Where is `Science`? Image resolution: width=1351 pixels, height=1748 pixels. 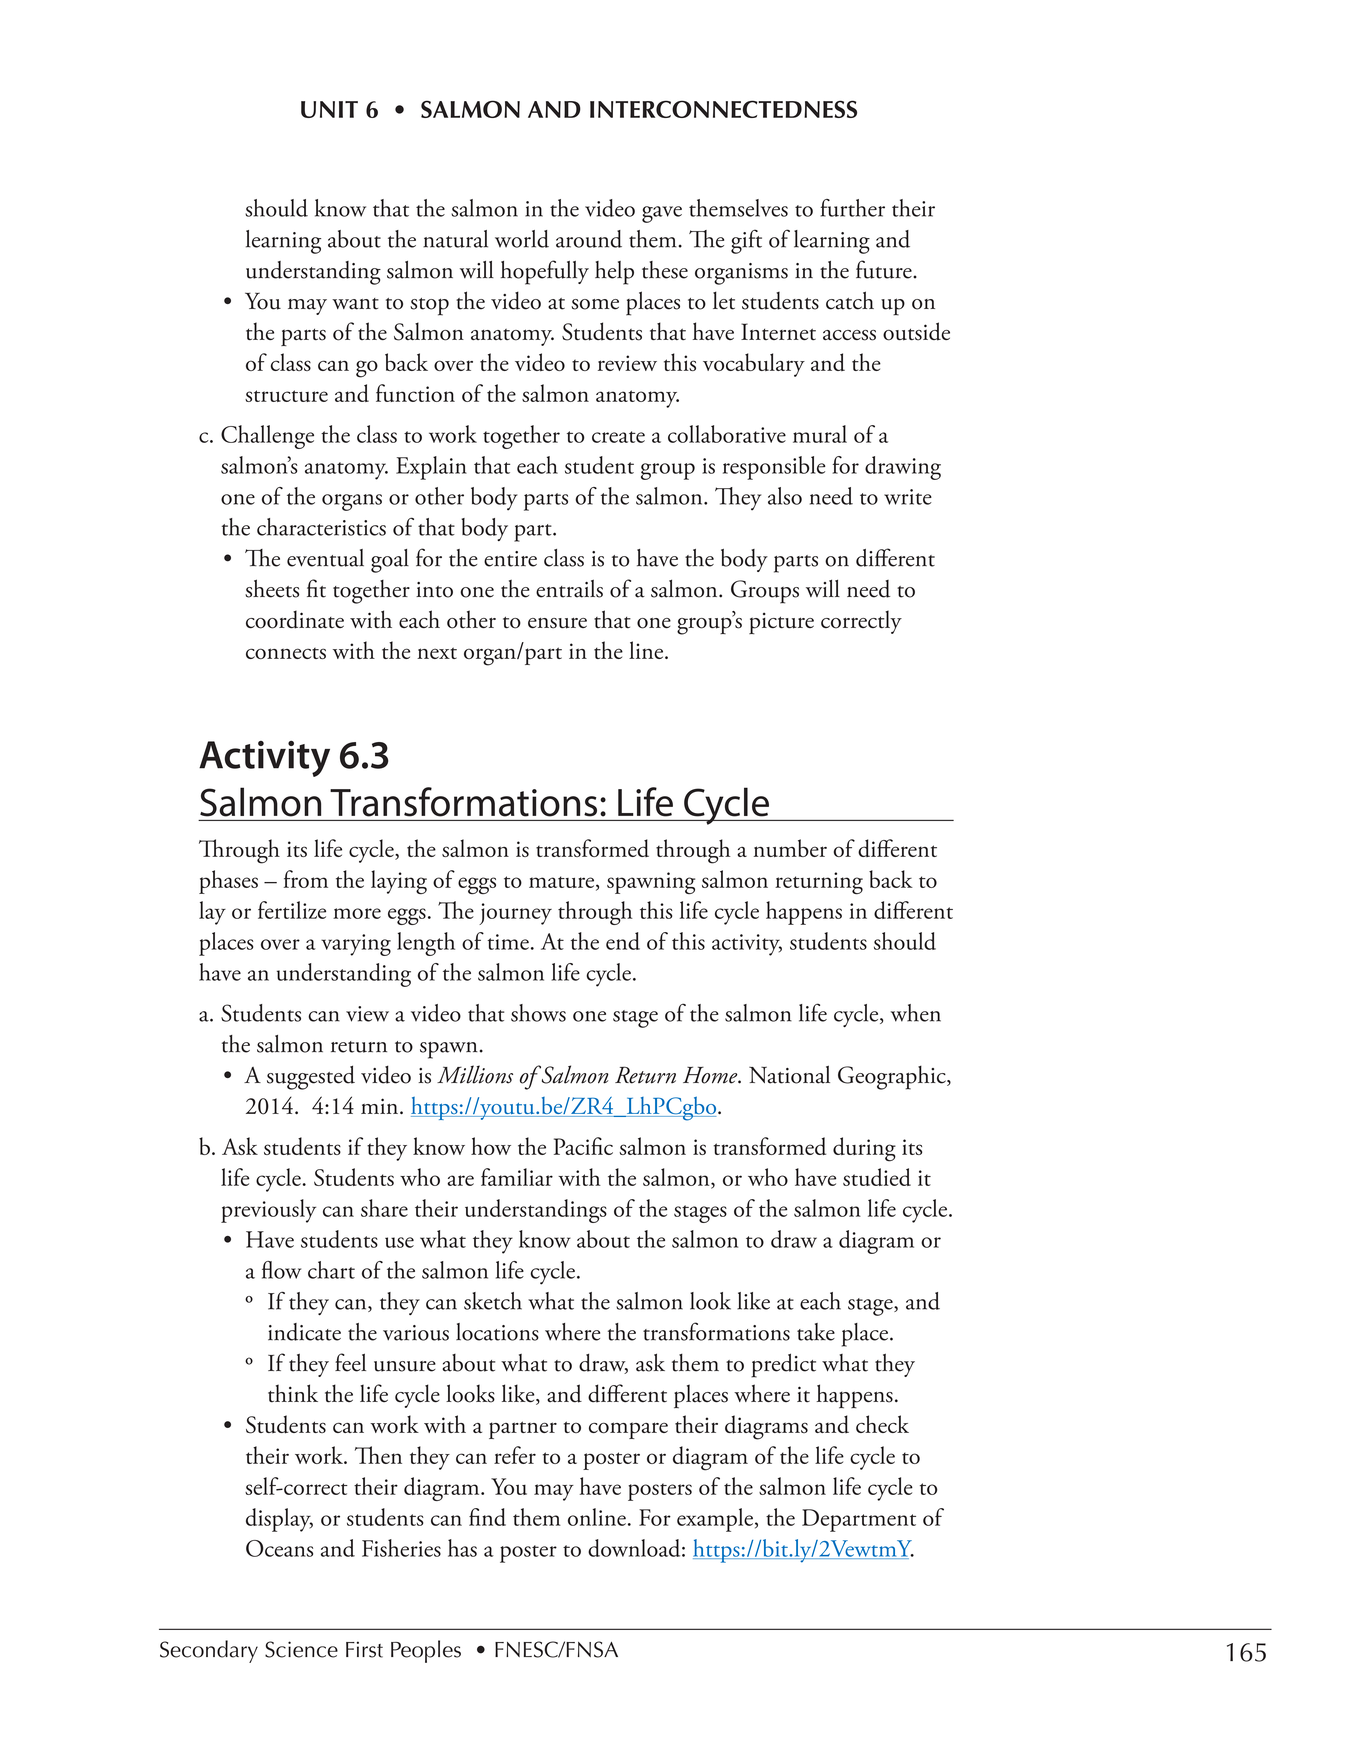 Science is located at coordinates (301, 1649).
